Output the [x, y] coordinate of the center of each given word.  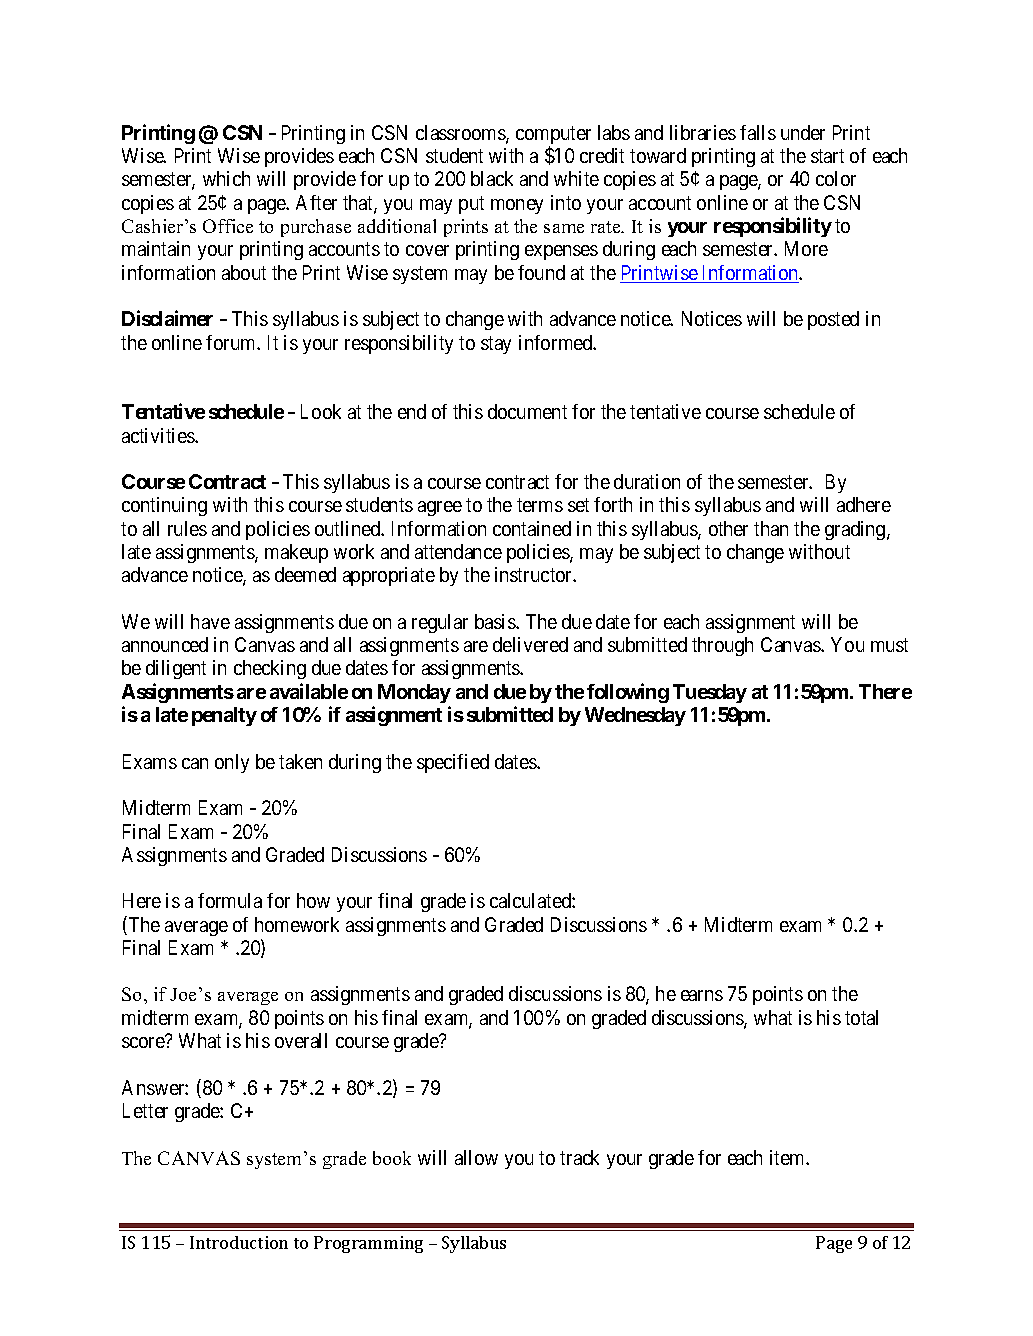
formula [230, 900]
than [771, 528]
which [226, 178]
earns [702, 995]
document [527, 411]
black [492, 178]
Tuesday [710, 693]
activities [159, 435]
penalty [224, 716]
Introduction [239, 1242]
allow [476, 1157]
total [861, 1017]
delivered [530, 644]
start [827, 156]
